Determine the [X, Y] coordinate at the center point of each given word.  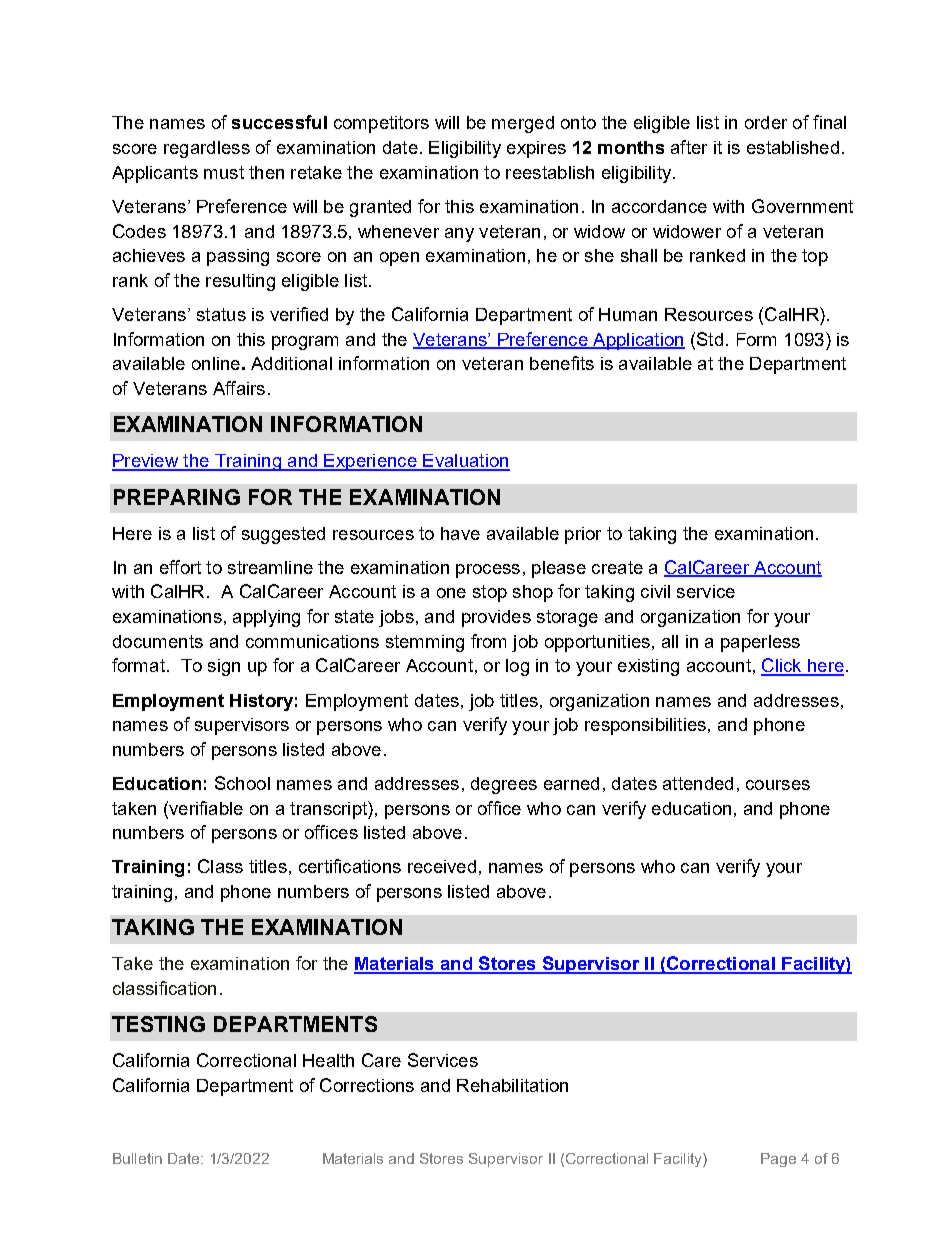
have [460, 533]
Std [708, 339]
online [216, 363]
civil [655, 591]
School [242, 783]
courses [778, 785]
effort [180, 567]
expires [536, 149]
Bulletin [137, 1158]
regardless [207, 149]
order [766, 122]
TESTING [158, 1024]
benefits [562, 363]
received [442, 866]
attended [698, 783]
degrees [504, 785]
